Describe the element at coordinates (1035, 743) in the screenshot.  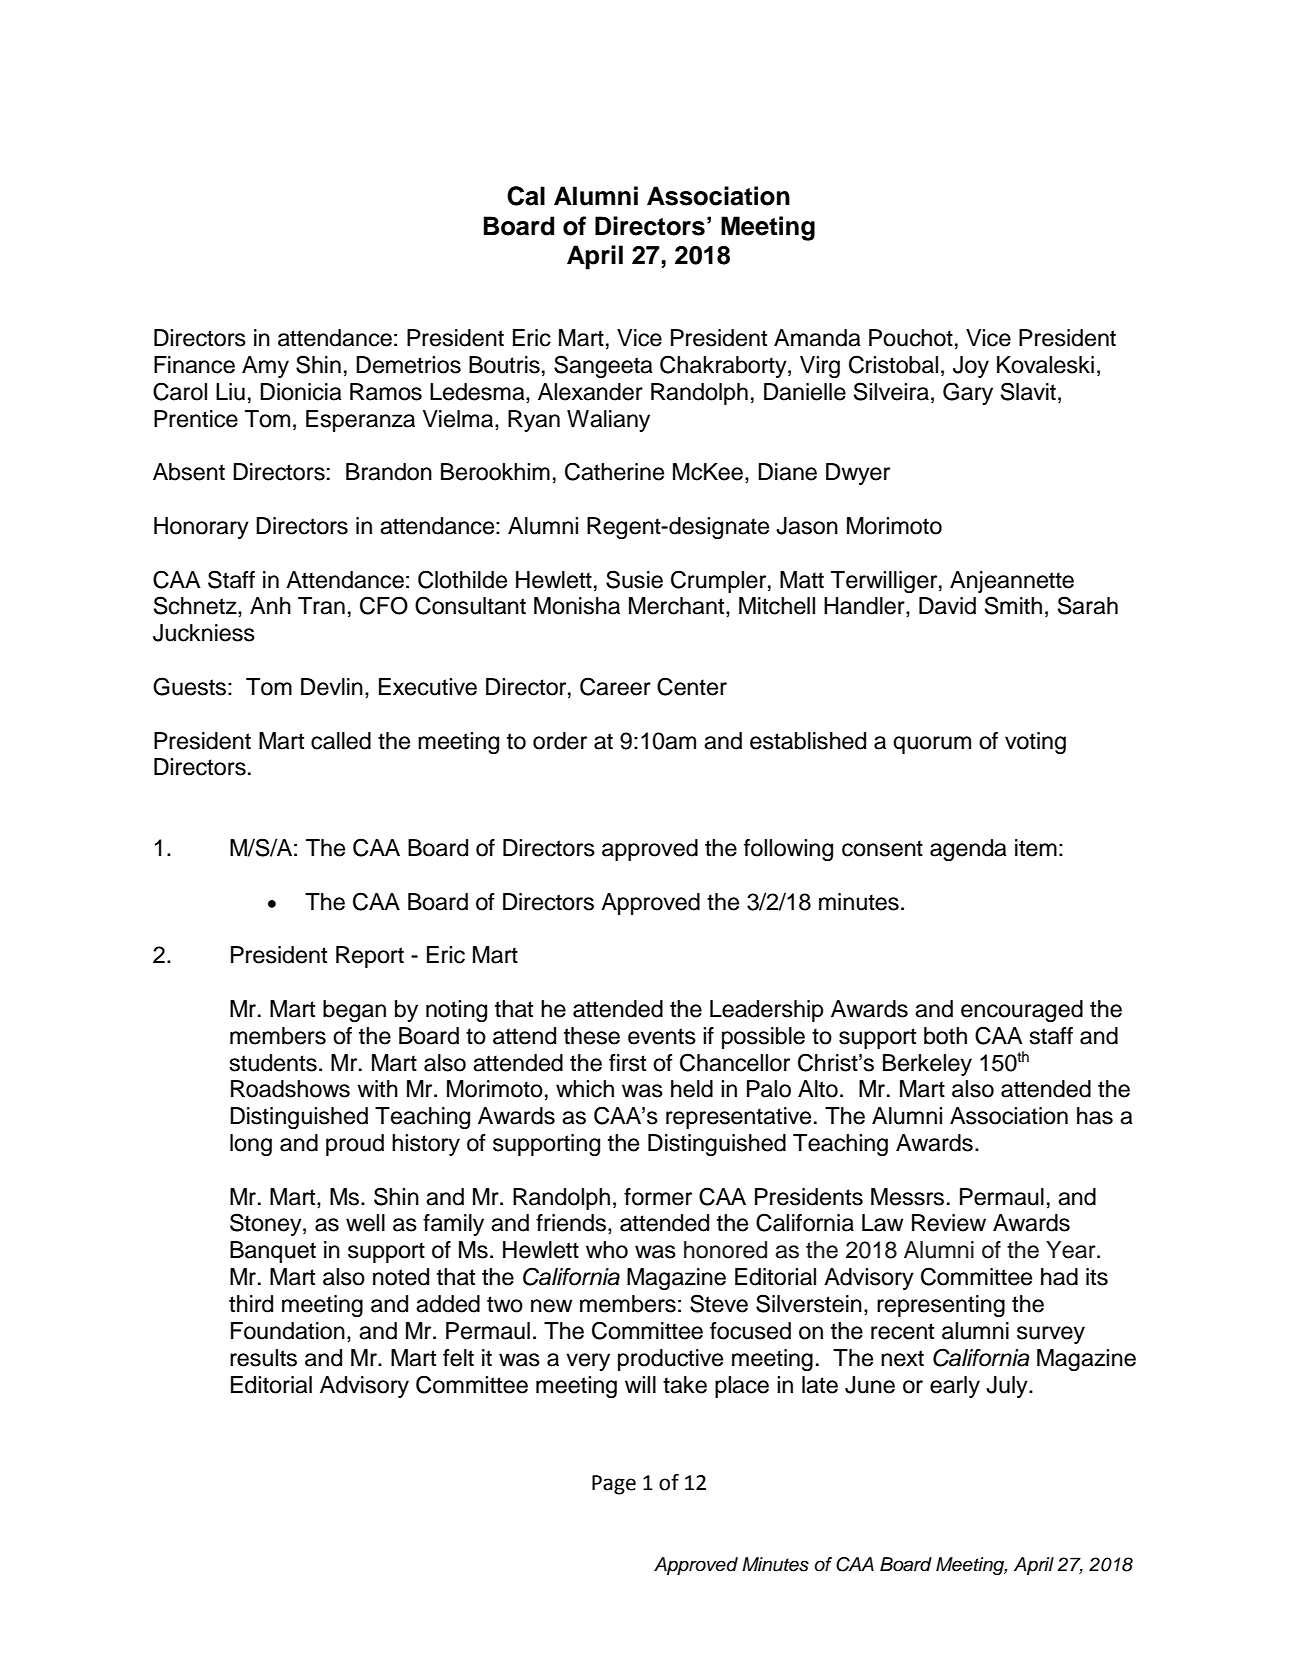
I see `voting` at that location.
